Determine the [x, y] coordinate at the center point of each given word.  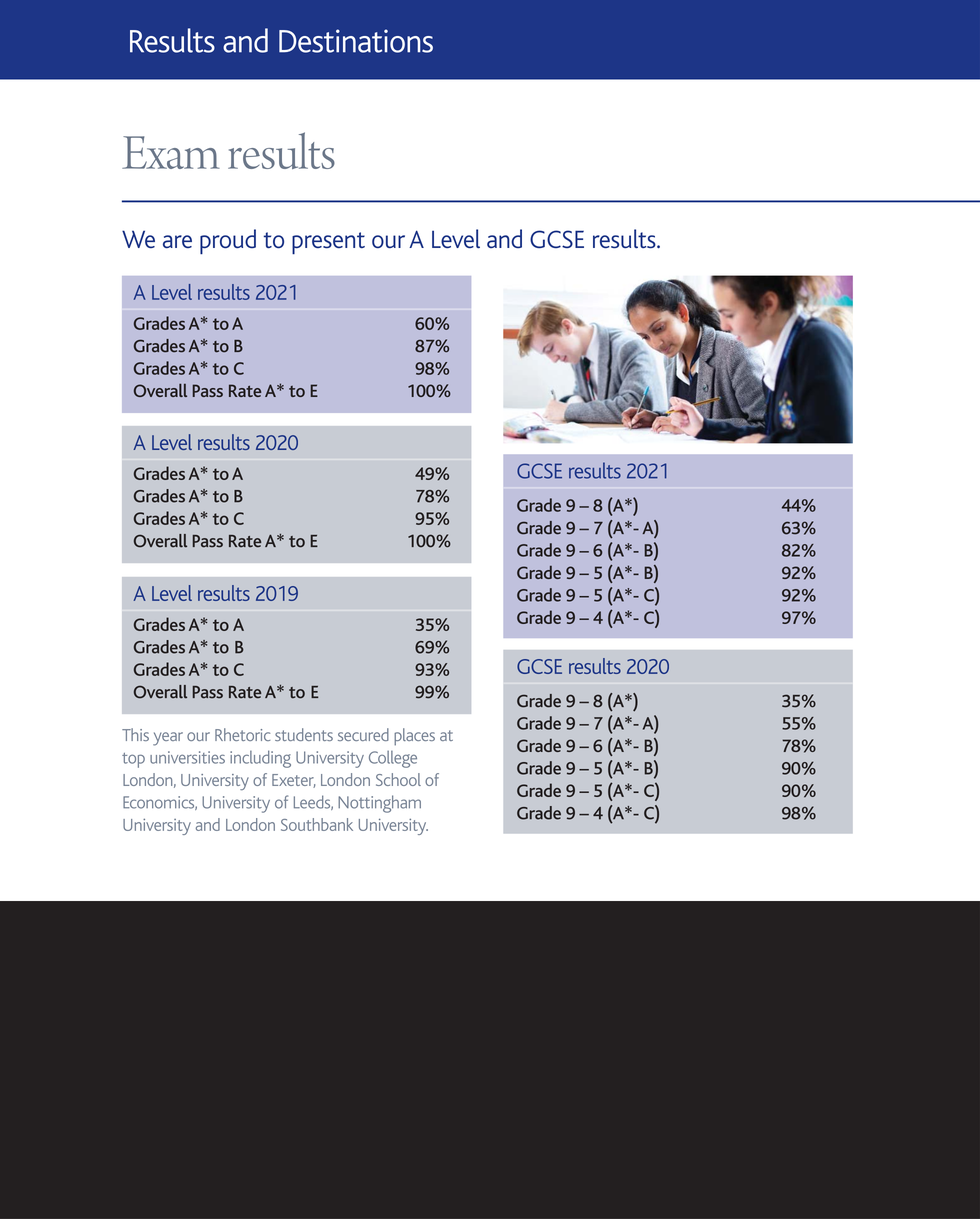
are [177, 241]
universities [187, 757]
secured [363, 734]
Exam [171, 152]
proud [228, 242]
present [328, 243]
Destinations [356, 41]
